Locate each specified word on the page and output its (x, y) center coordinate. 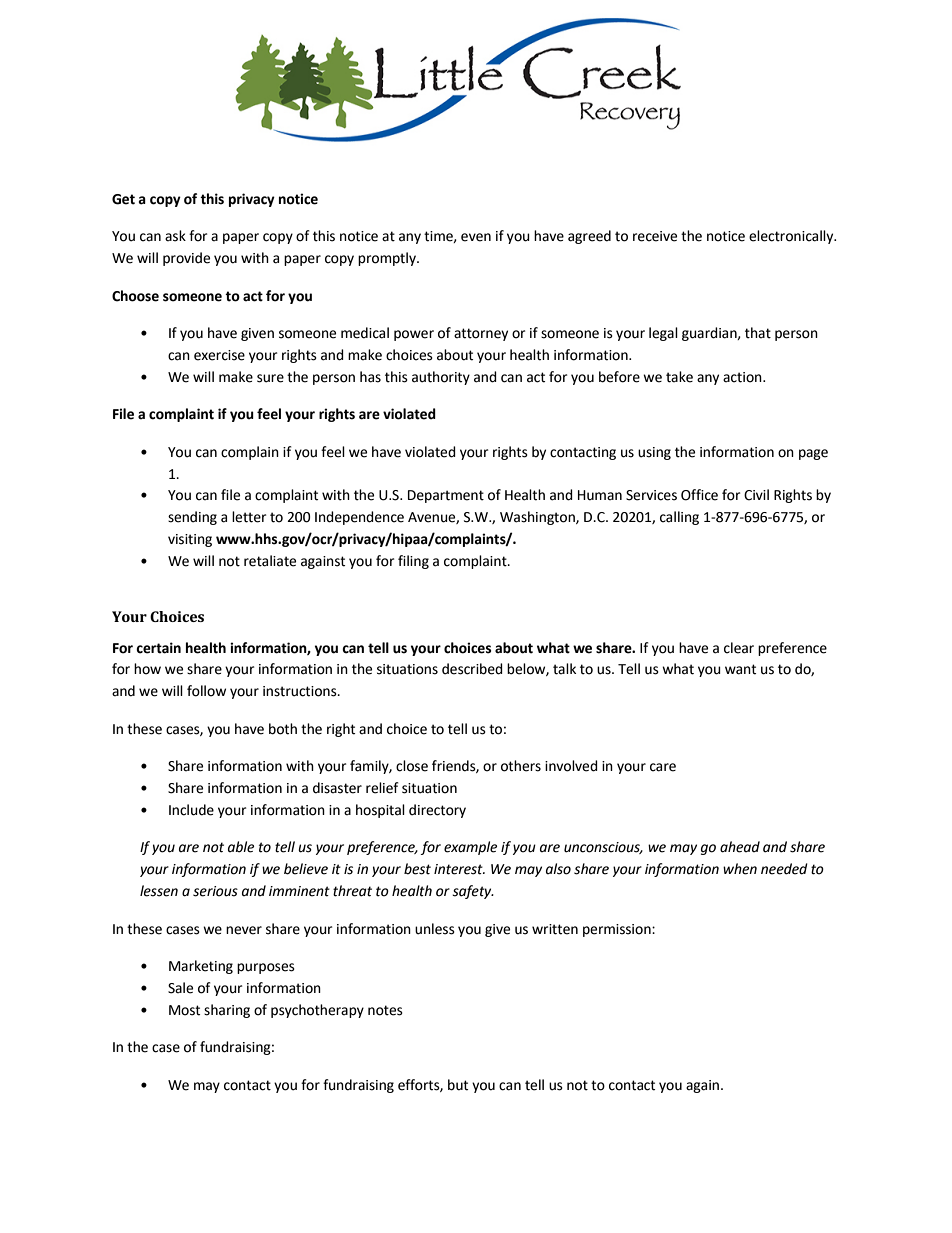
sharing (227, 1011)
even (476, 237)
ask (175, 236)
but (458, 1085)
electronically (792, 237)
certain (158, 648)
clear (739, 648)
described (472, 669)
